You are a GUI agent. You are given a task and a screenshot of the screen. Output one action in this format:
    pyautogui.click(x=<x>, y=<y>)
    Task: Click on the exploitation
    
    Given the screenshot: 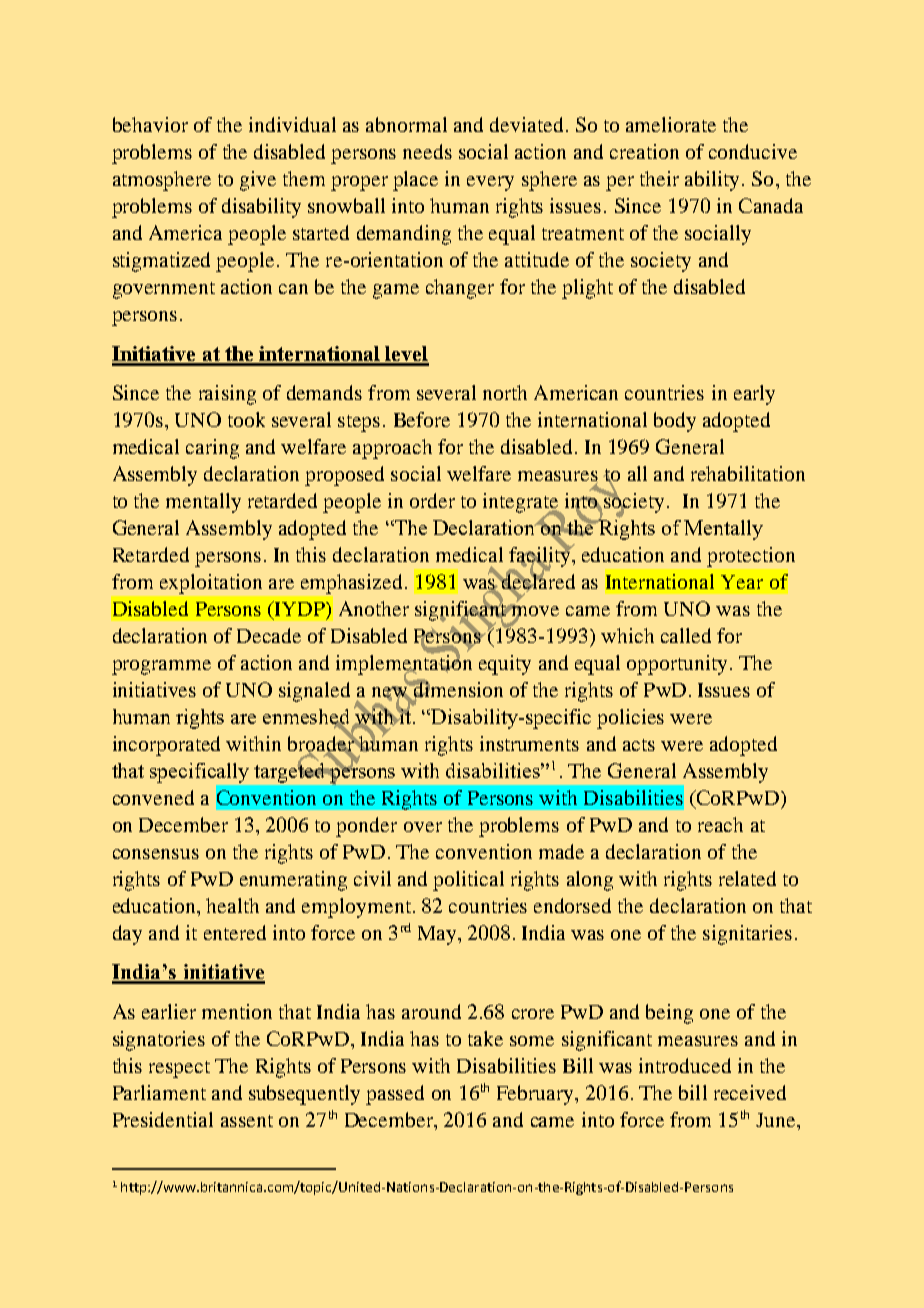 What is the action you would take?
    pyautogui.click(x=211, y=584)
